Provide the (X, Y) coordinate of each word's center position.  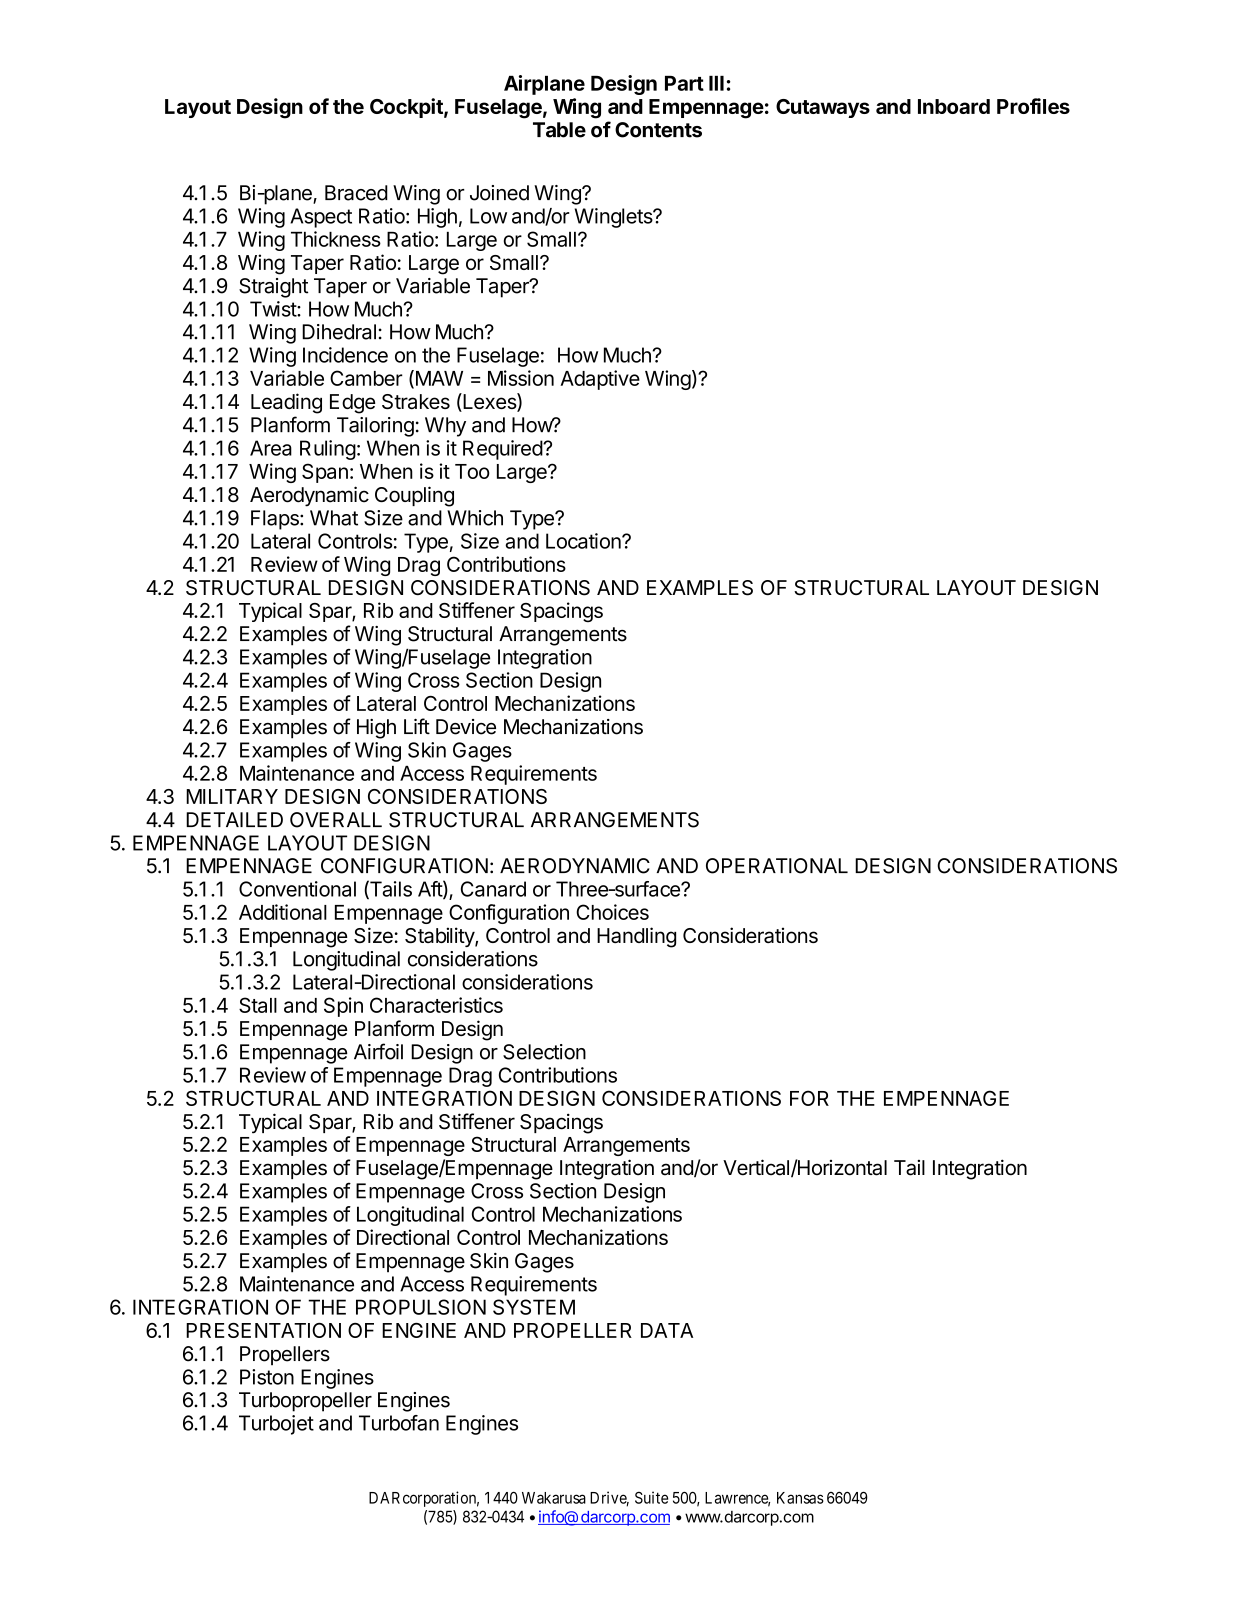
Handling (636, 937)
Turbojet (276, 1425)
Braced (356, 193)
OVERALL (336, 820)
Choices (612, 912)
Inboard (954, 106)
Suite (651, 1497)
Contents (658, 130)
